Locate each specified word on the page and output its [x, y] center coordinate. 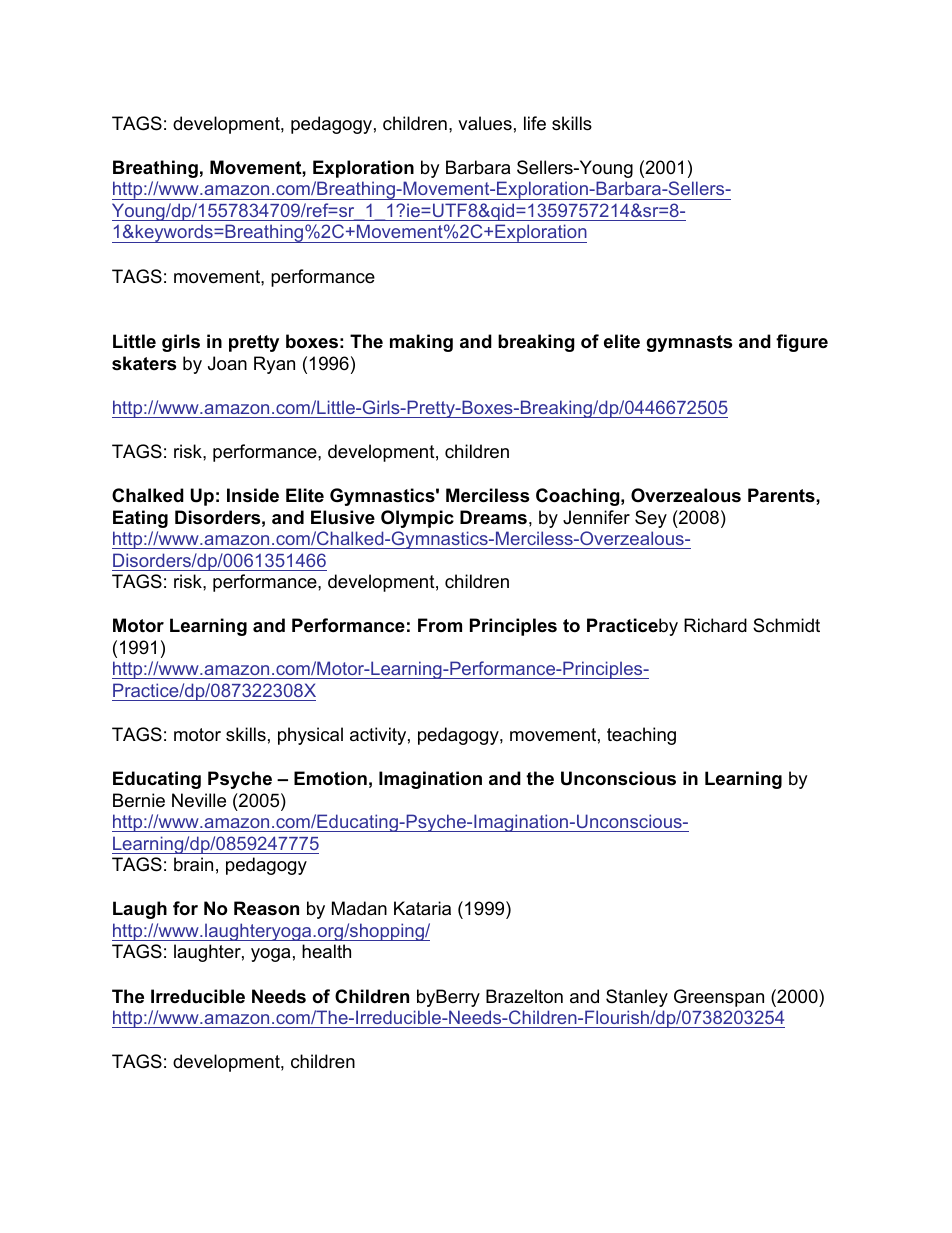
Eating [140, 519]
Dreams [493, 517]
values [485, 123]
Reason [266, 908]
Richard [715, 625]
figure [802, 343]
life [535, 123]
